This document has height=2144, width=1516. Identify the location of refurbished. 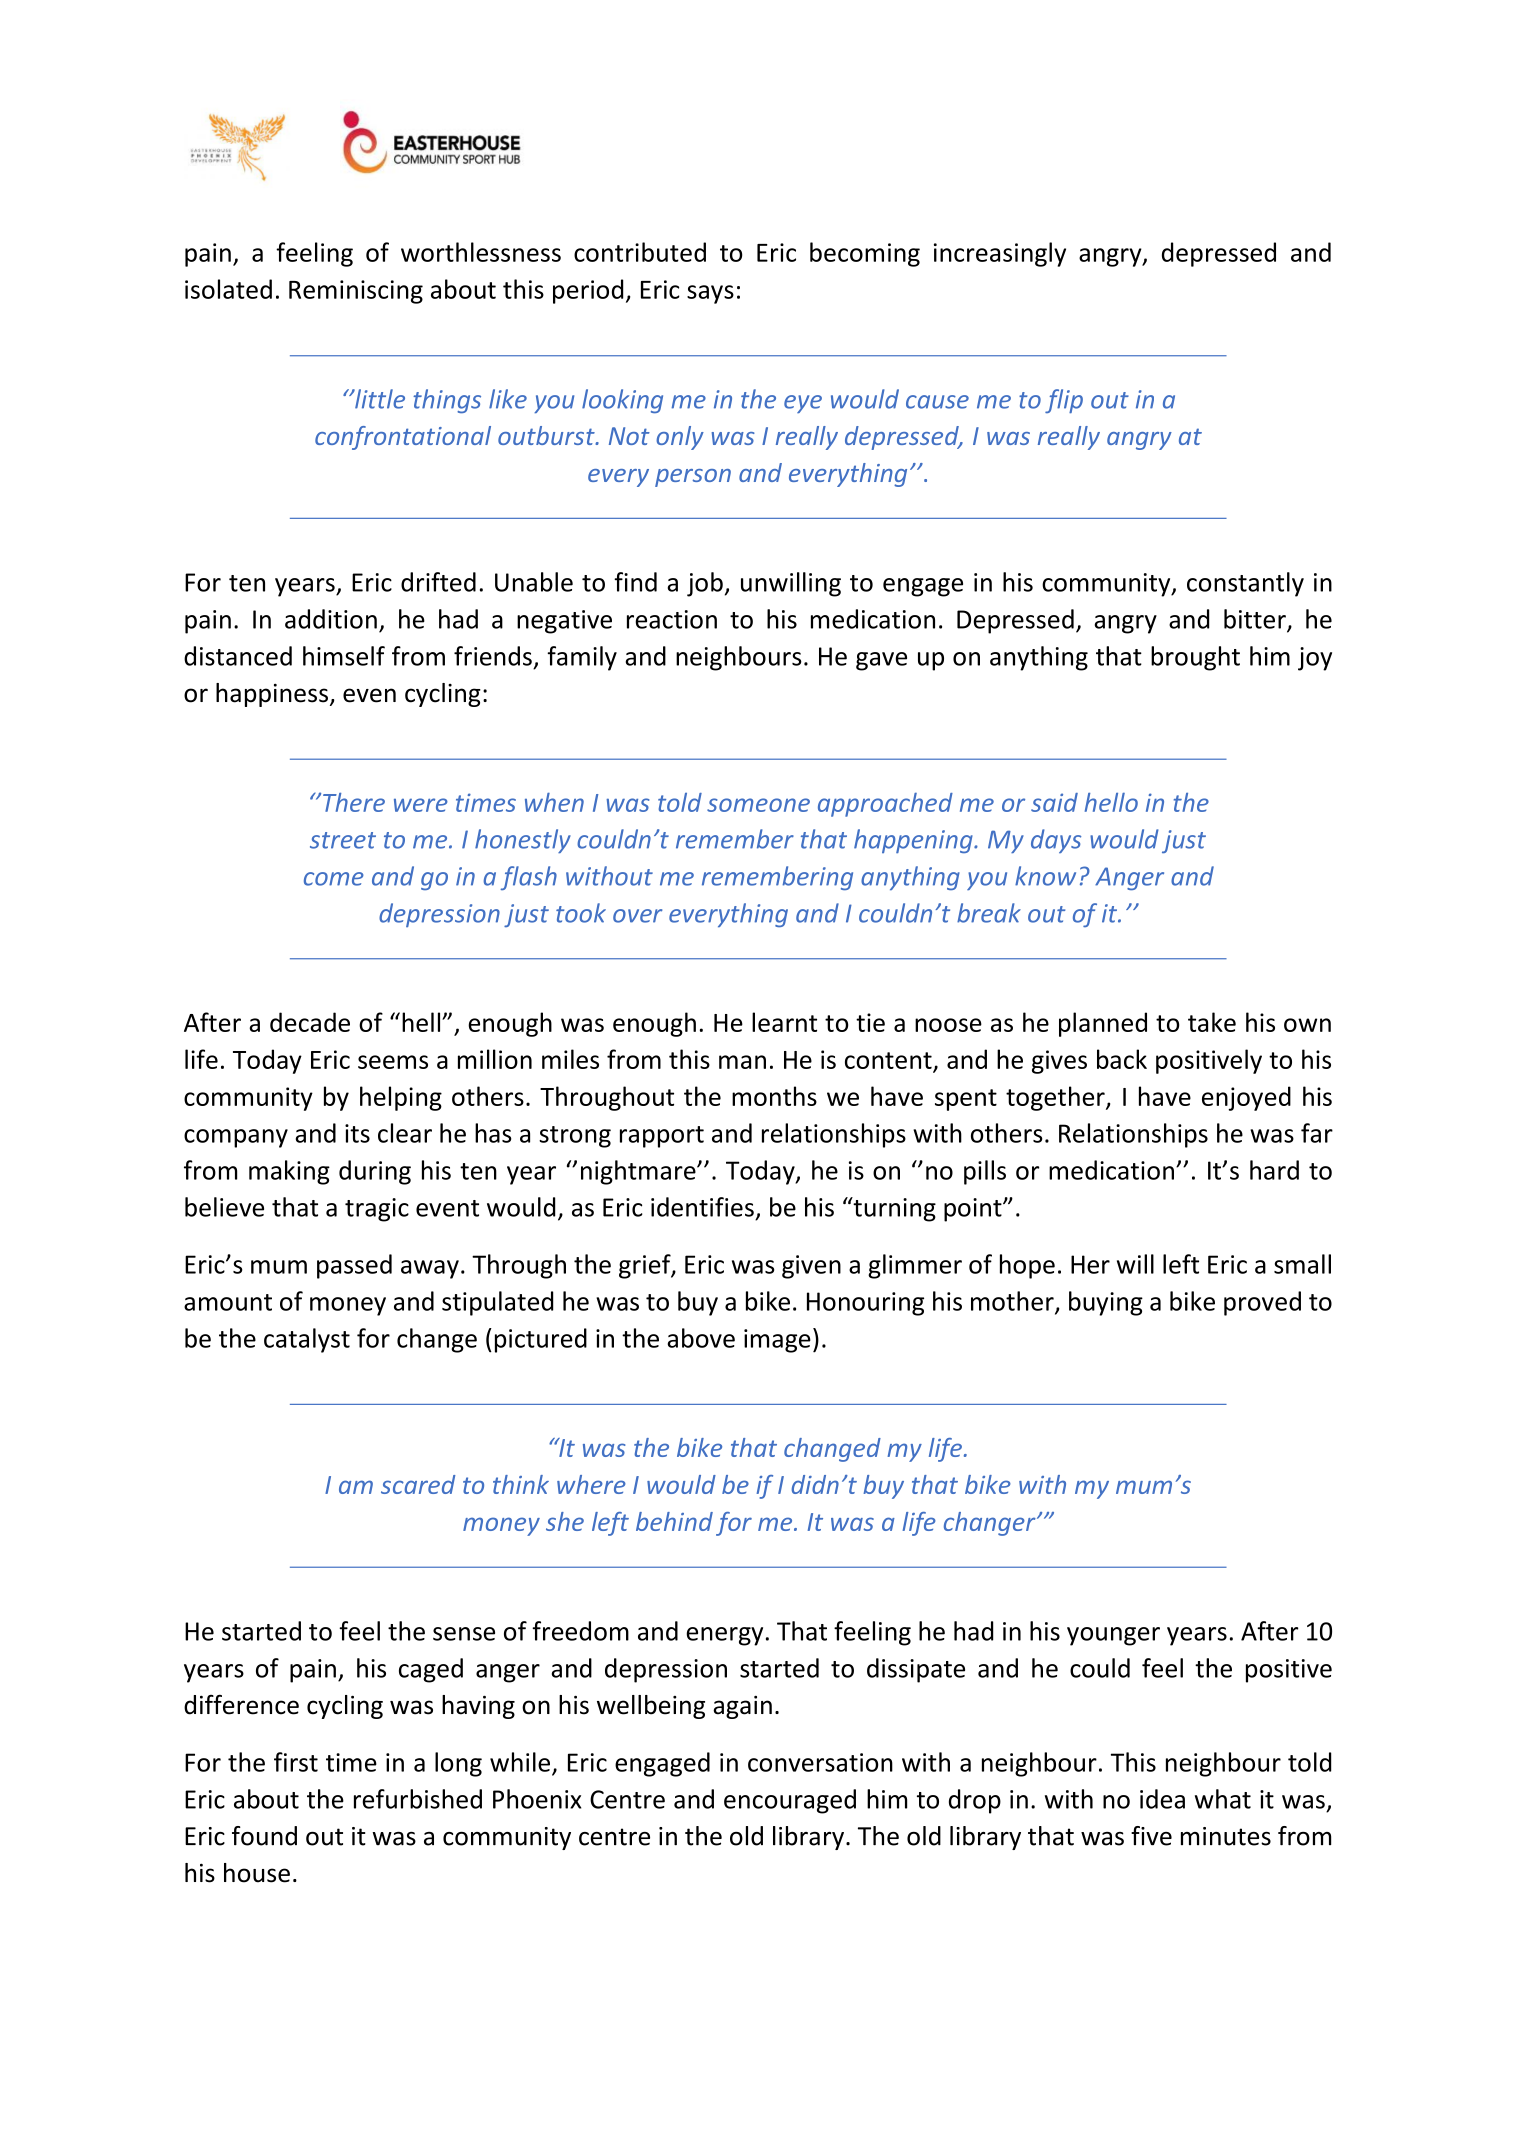
(418, 1799).
